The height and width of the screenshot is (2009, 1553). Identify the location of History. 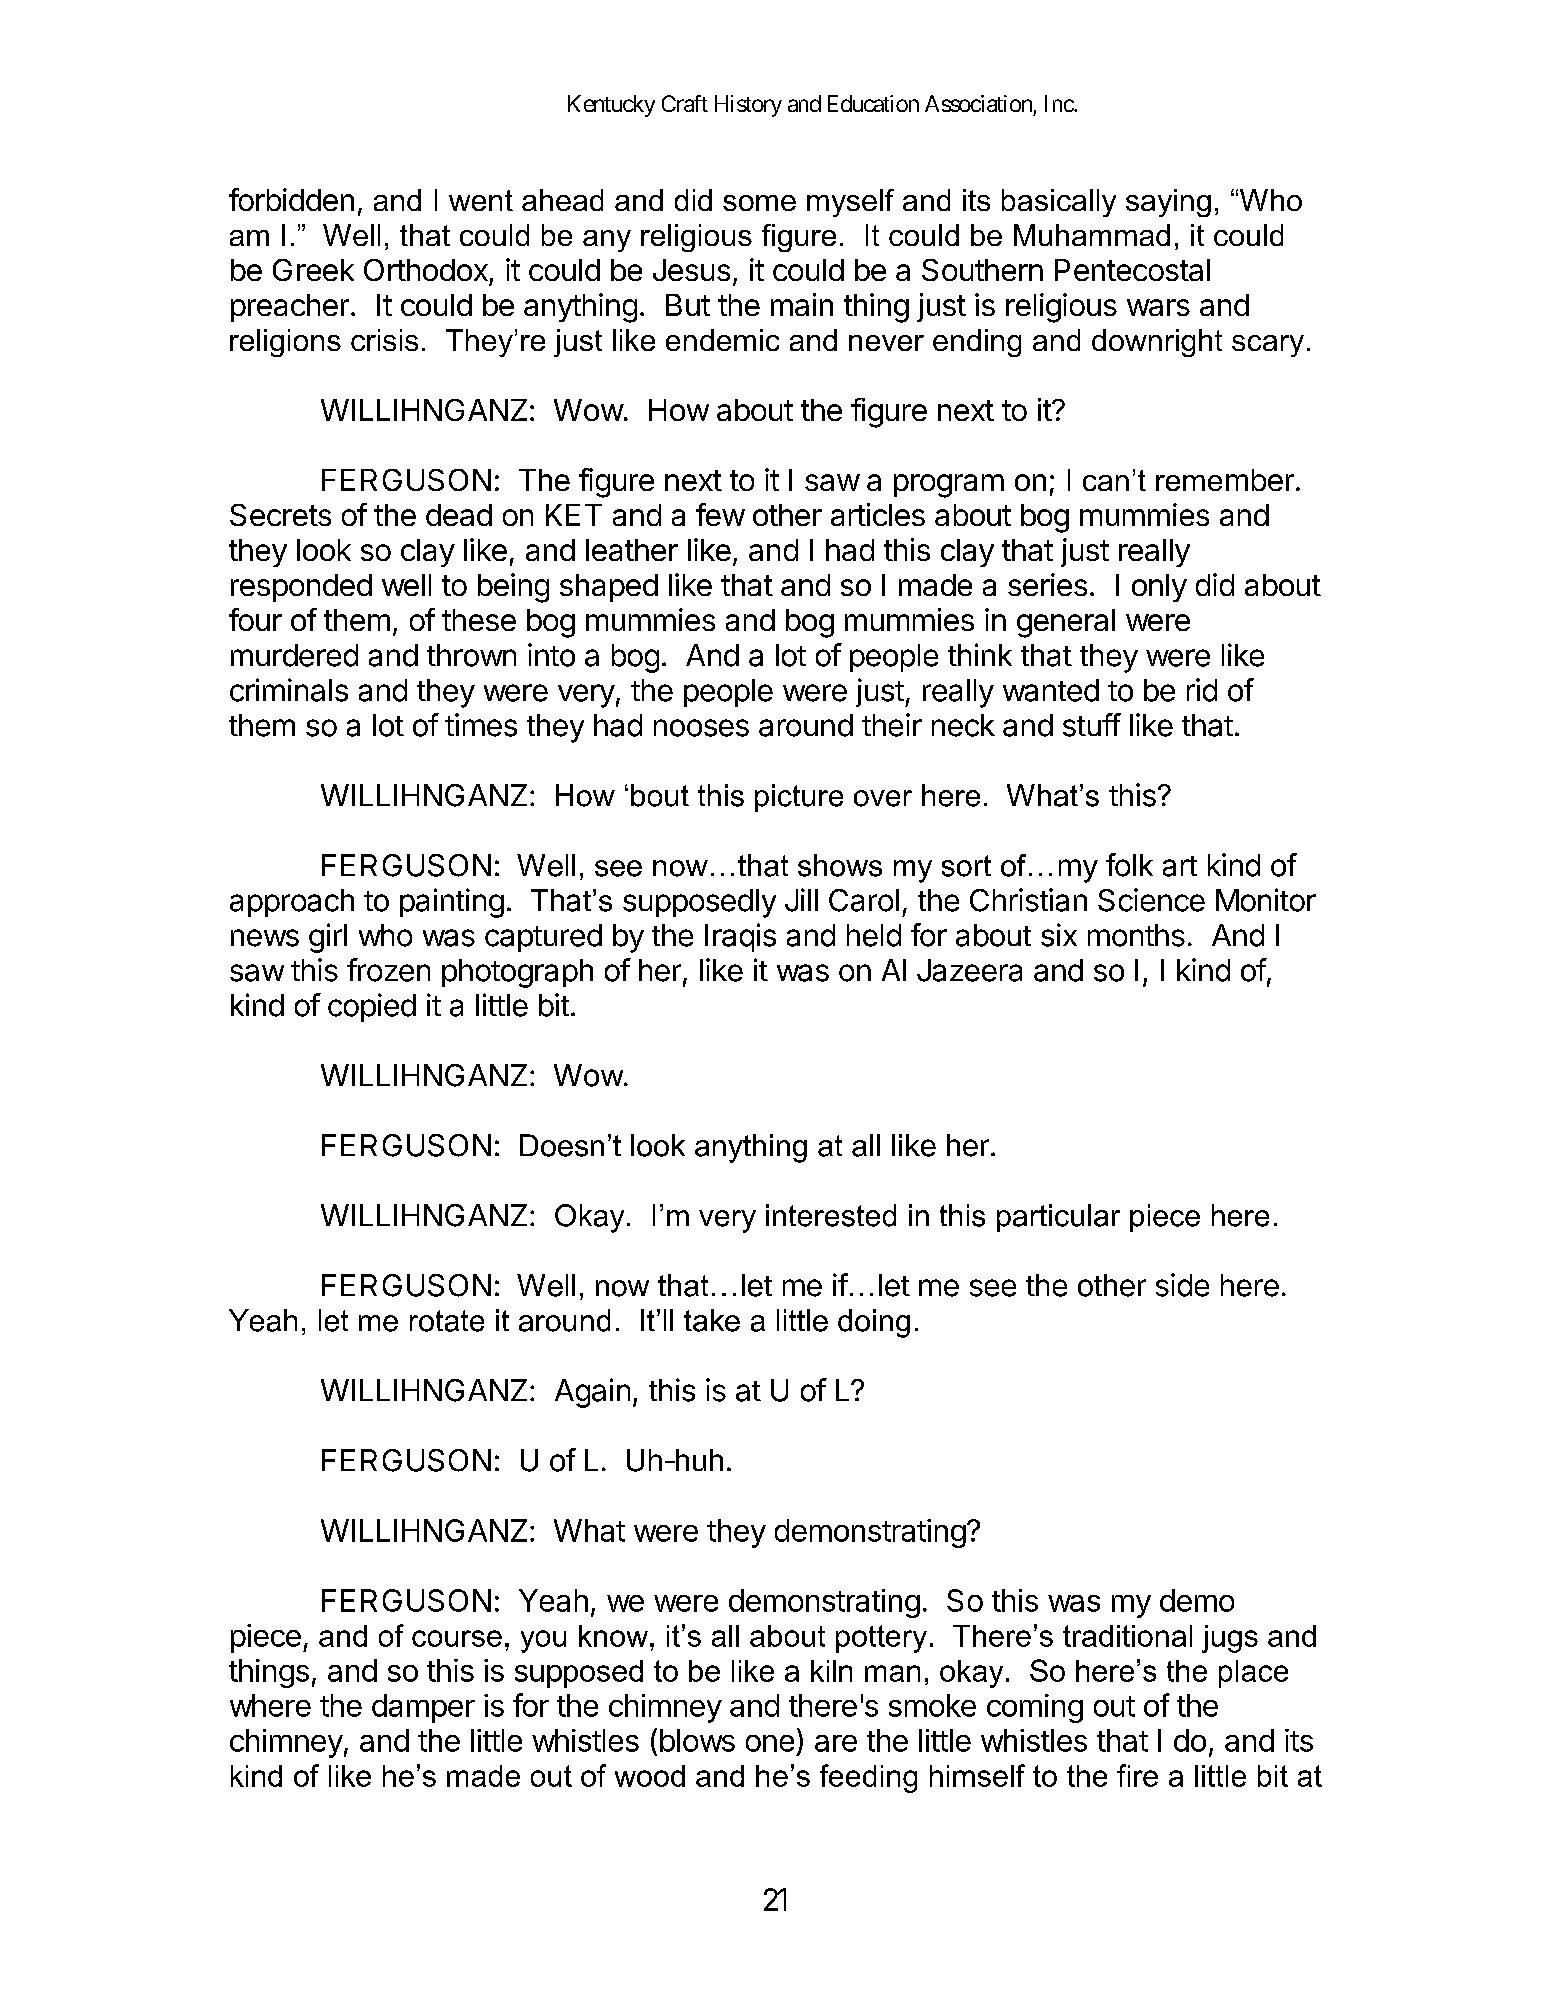
(748, 106).
